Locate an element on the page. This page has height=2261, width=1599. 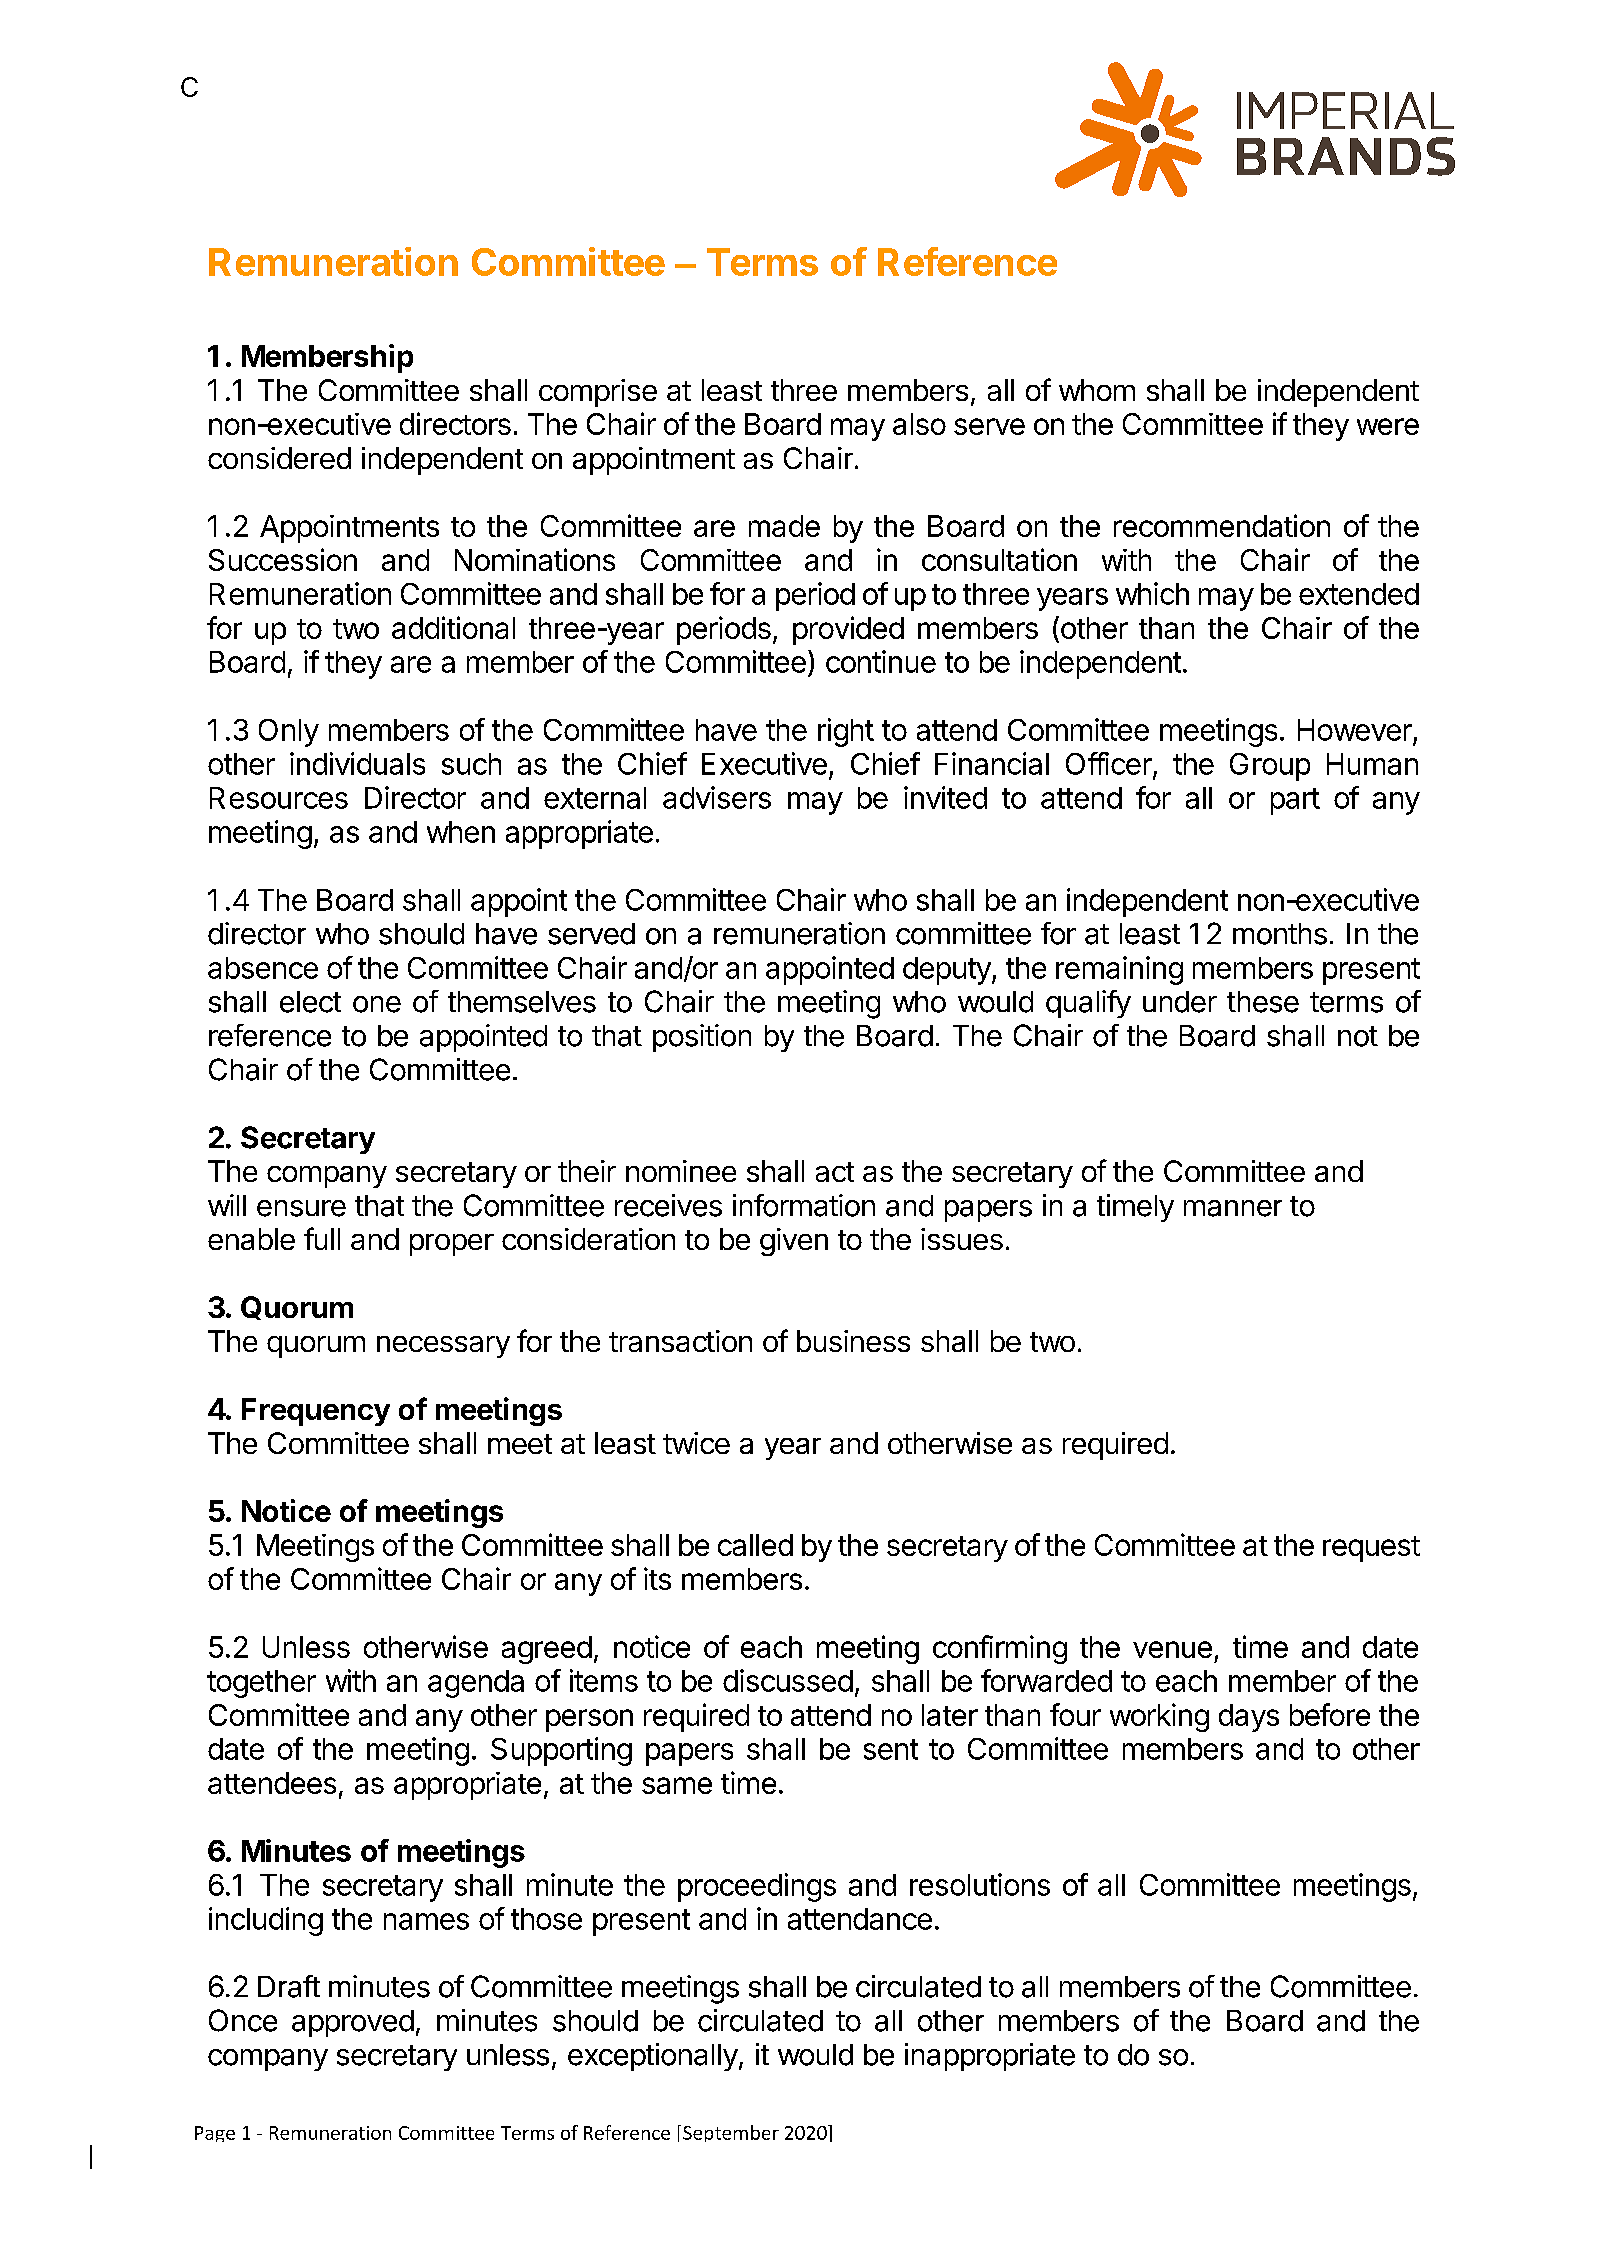
called is located at coordinates (755, 1545).
